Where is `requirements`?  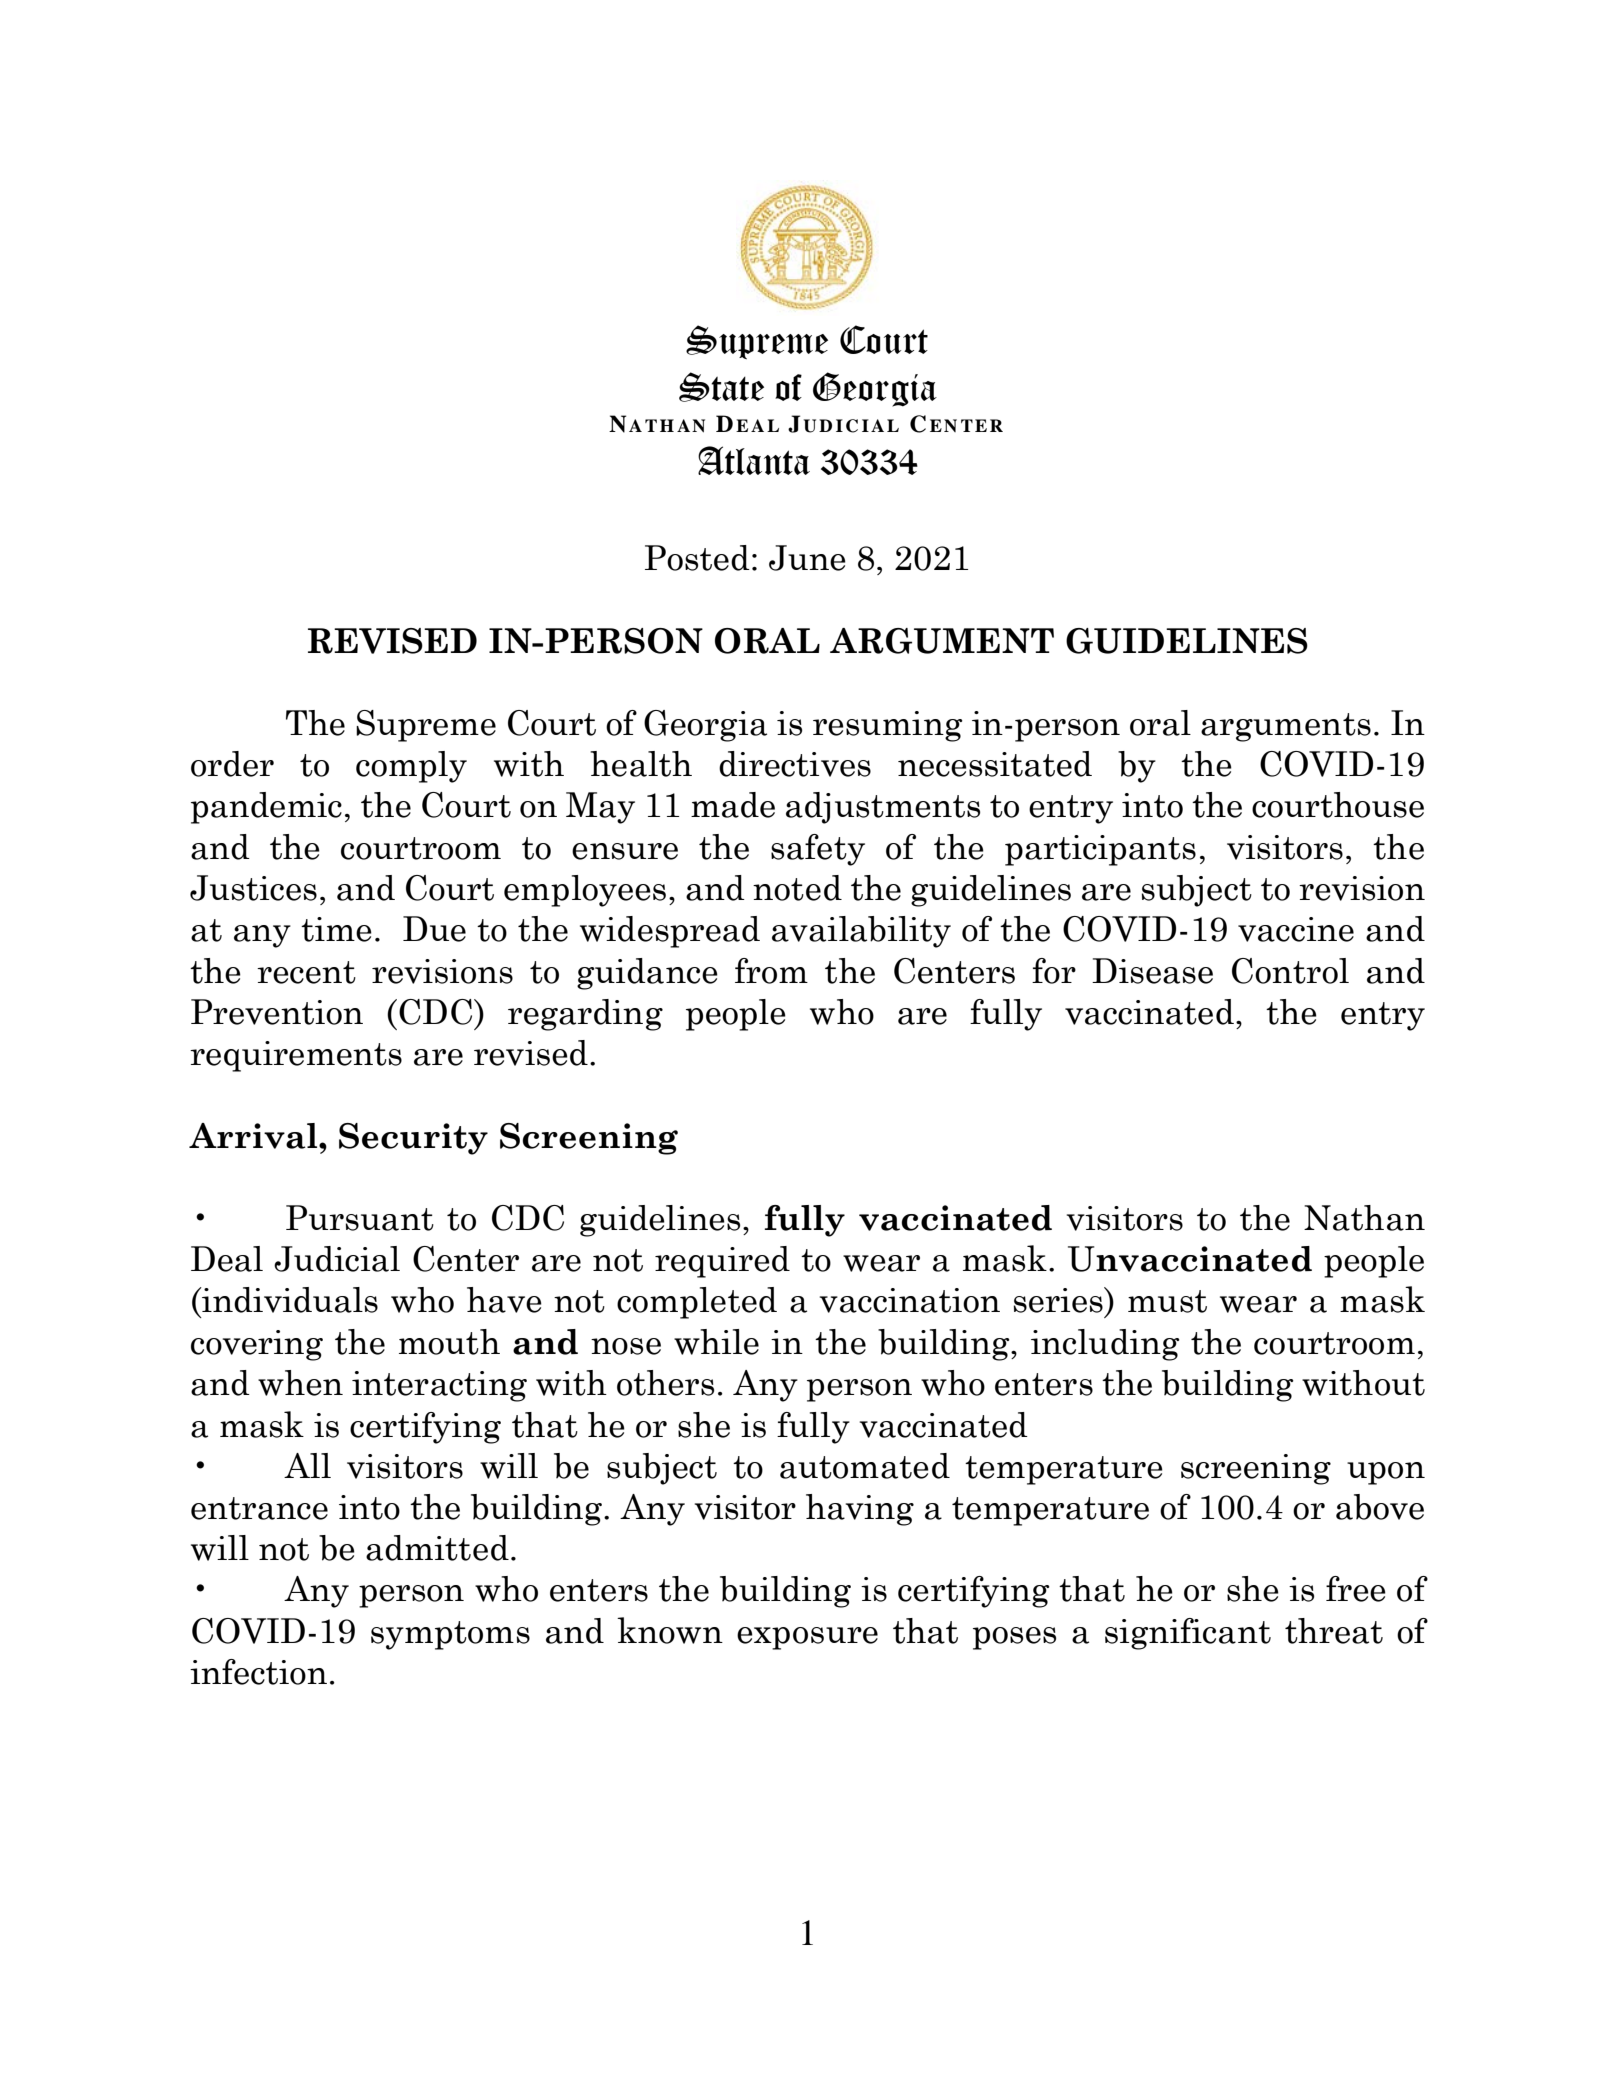 requirements is located at coordinates (296, 1056).
